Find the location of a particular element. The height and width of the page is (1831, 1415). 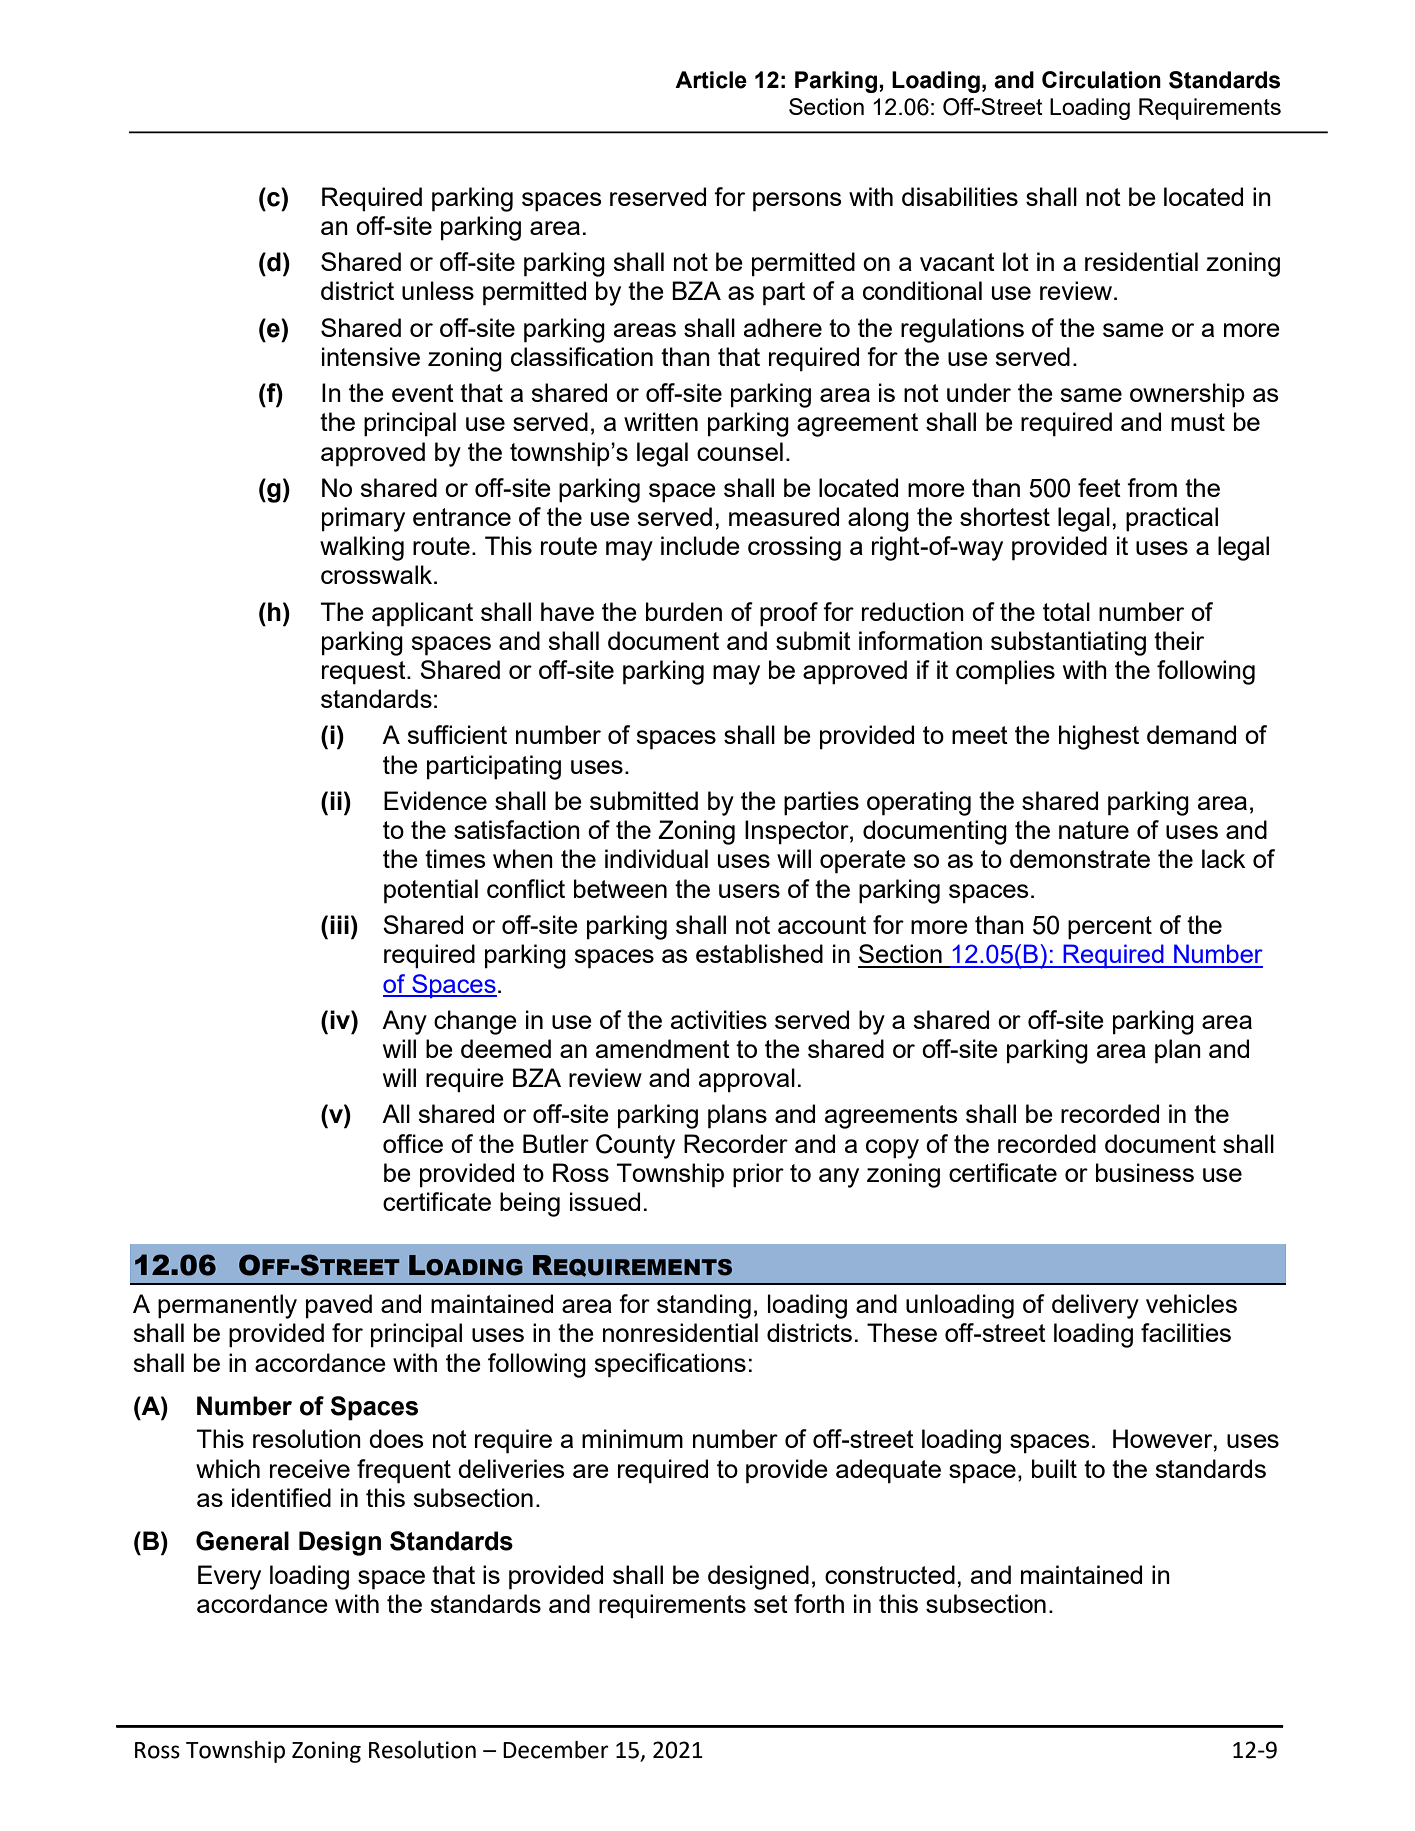

Circulation is located at coordinates (1101, 80).
